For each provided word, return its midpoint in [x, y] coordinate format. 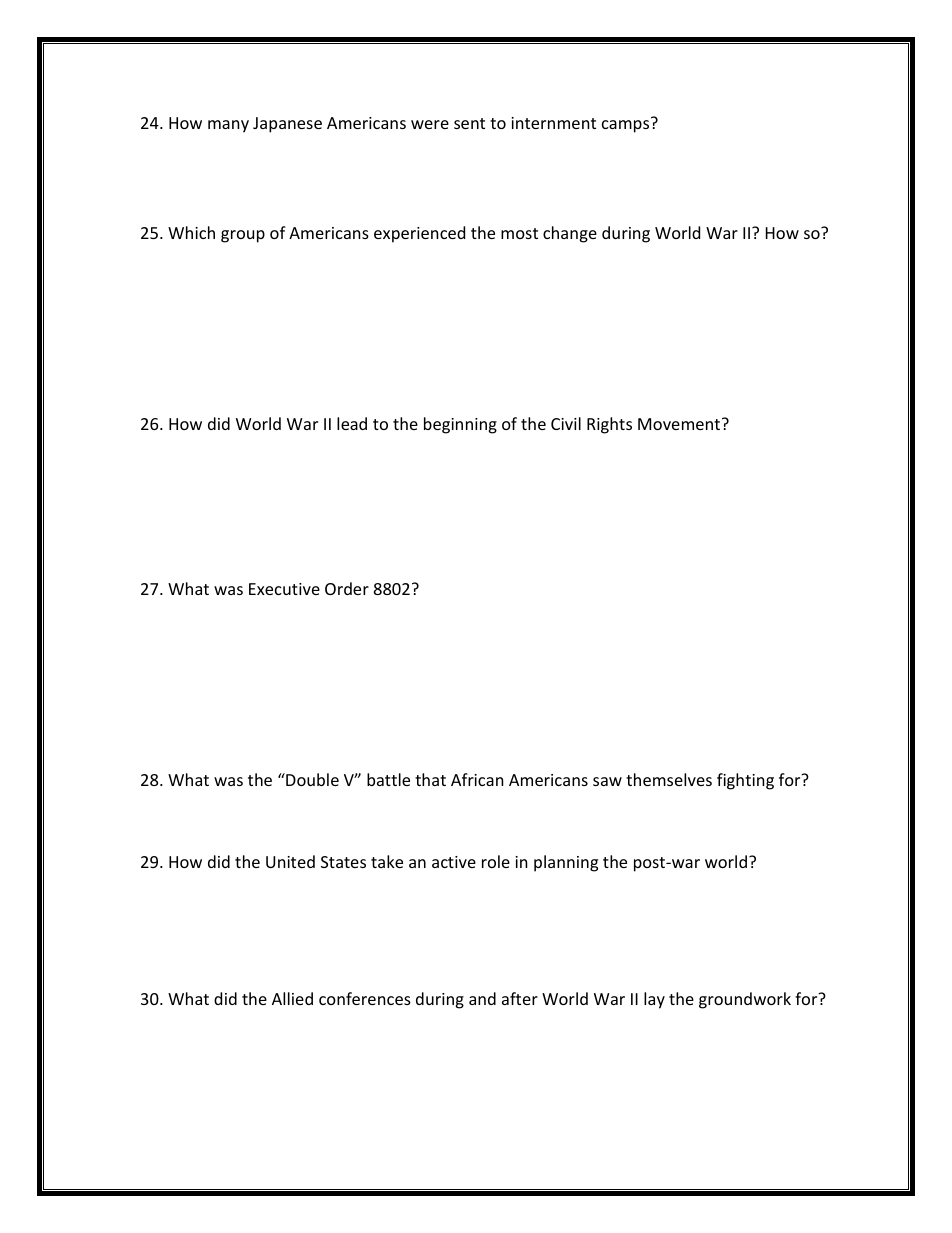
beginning [460, 425]
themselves [669, 779]
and [482, 998]
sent [469, 123]
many [228, 126]
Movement [680, 424]
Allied [292, 998]
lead [352, 423]
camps [625, 126]
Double [311, 779]
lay [654, 1000]
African [477, 779]
